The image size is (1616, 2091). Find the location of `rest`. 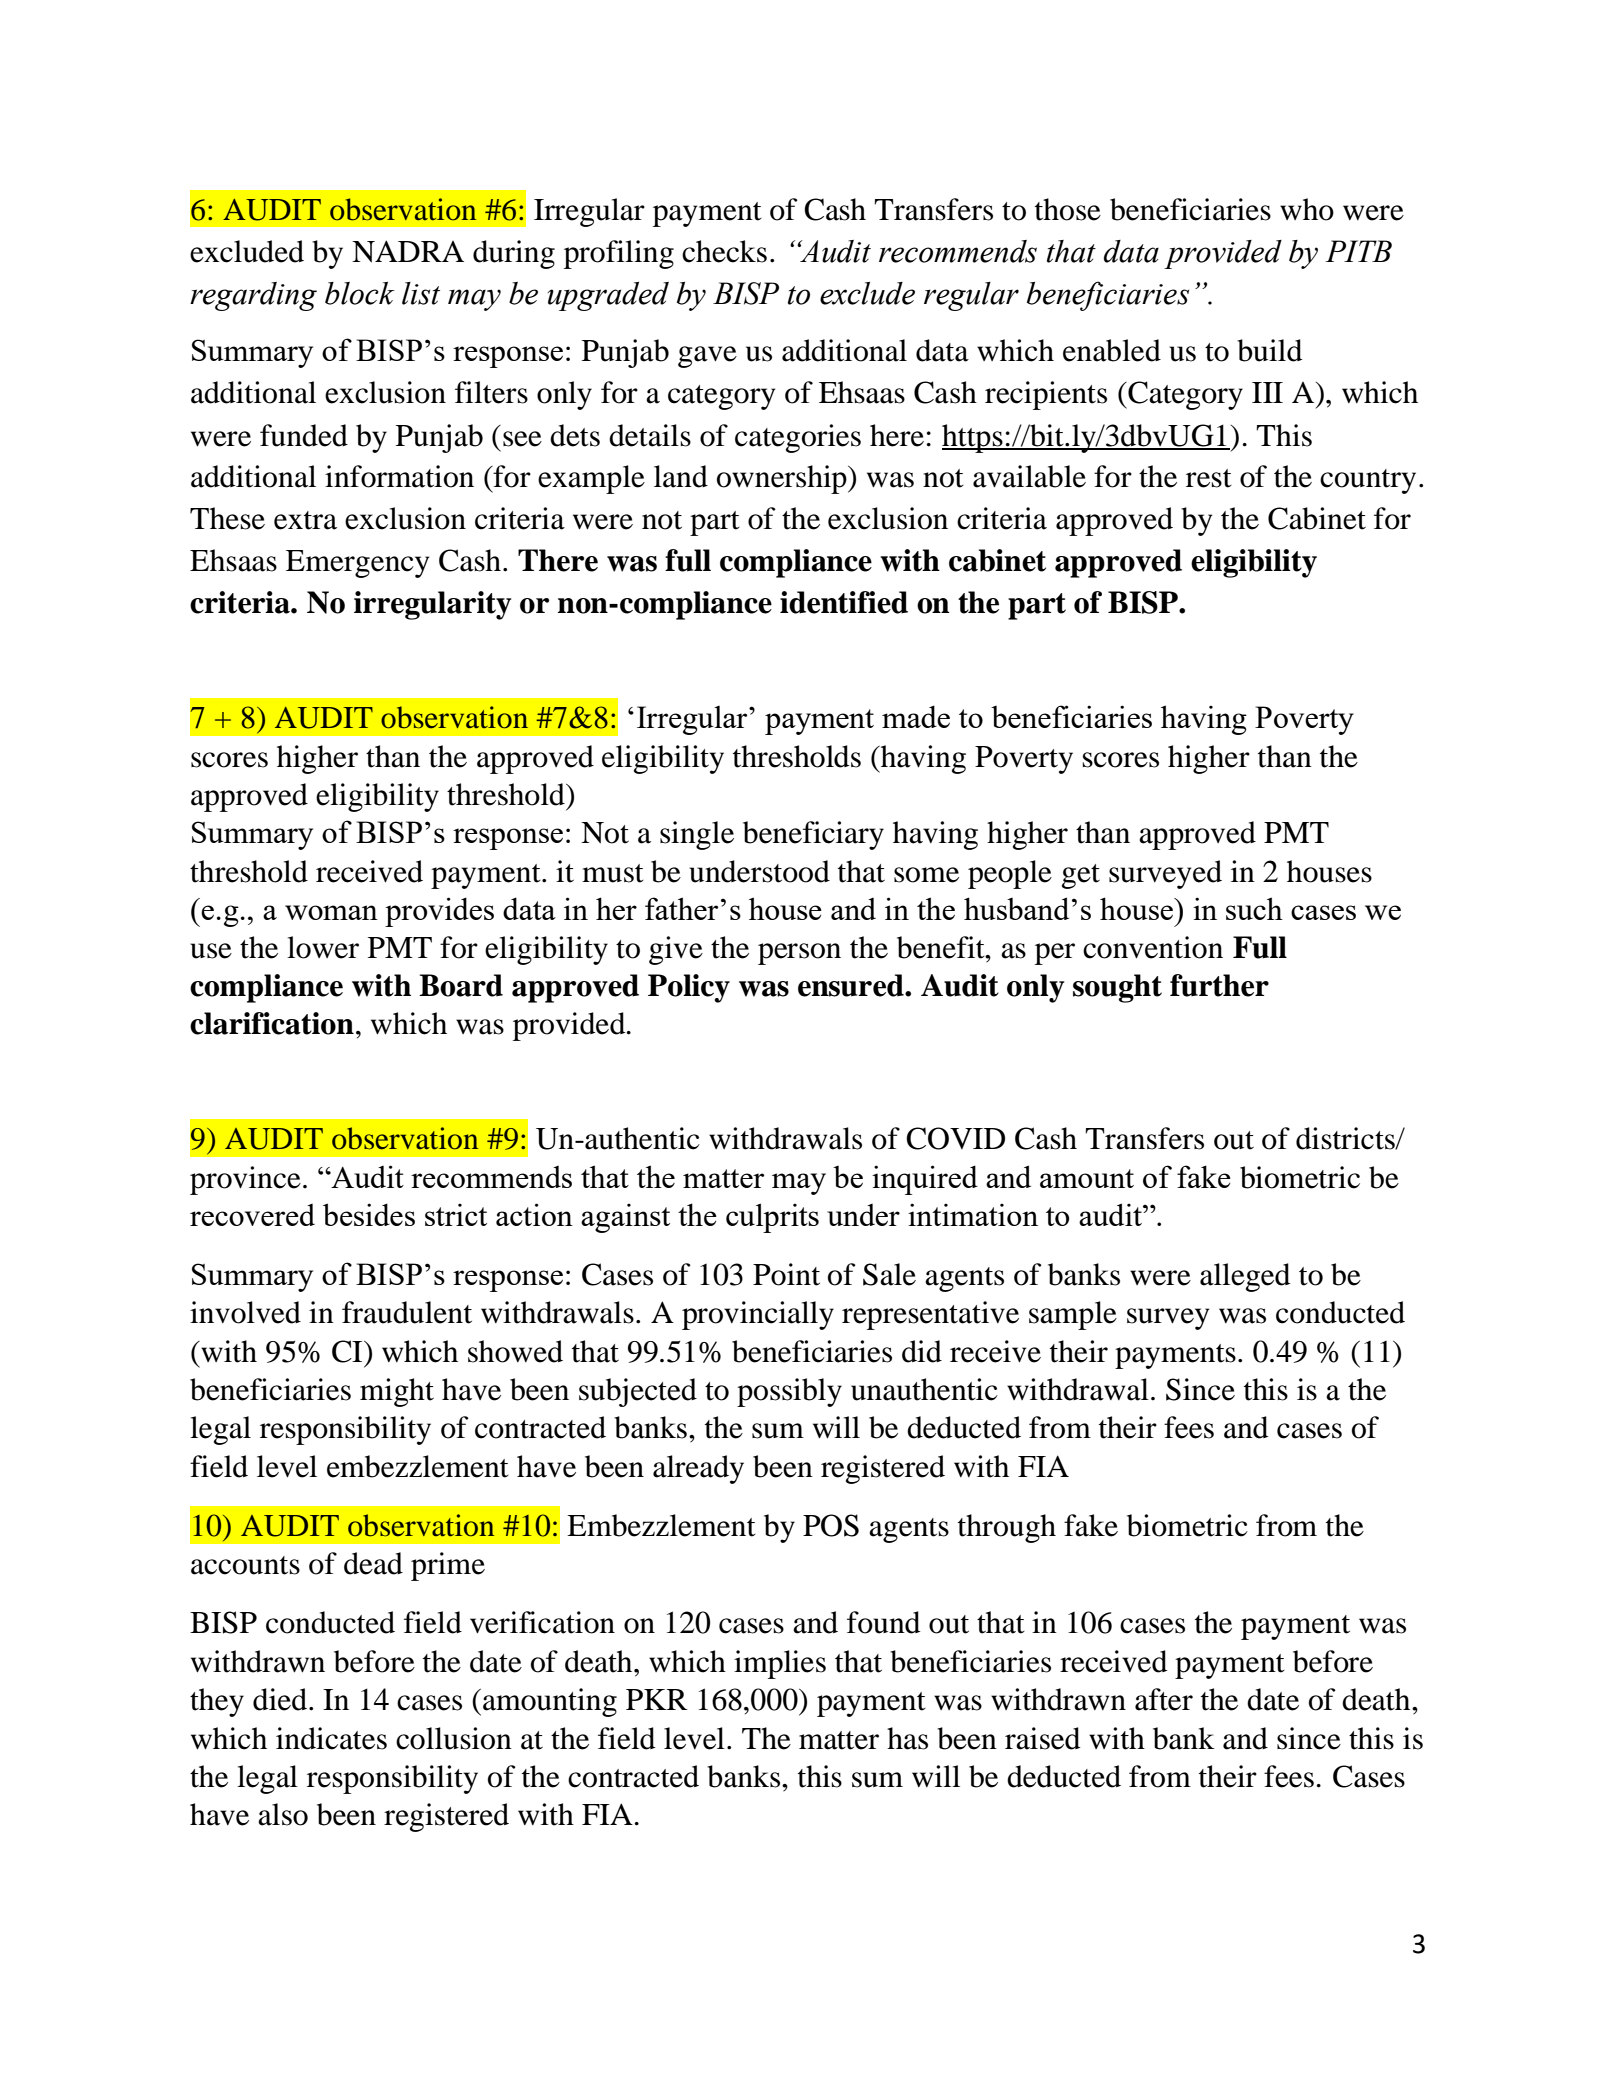

rest is located at coordinates (1209, 478).
